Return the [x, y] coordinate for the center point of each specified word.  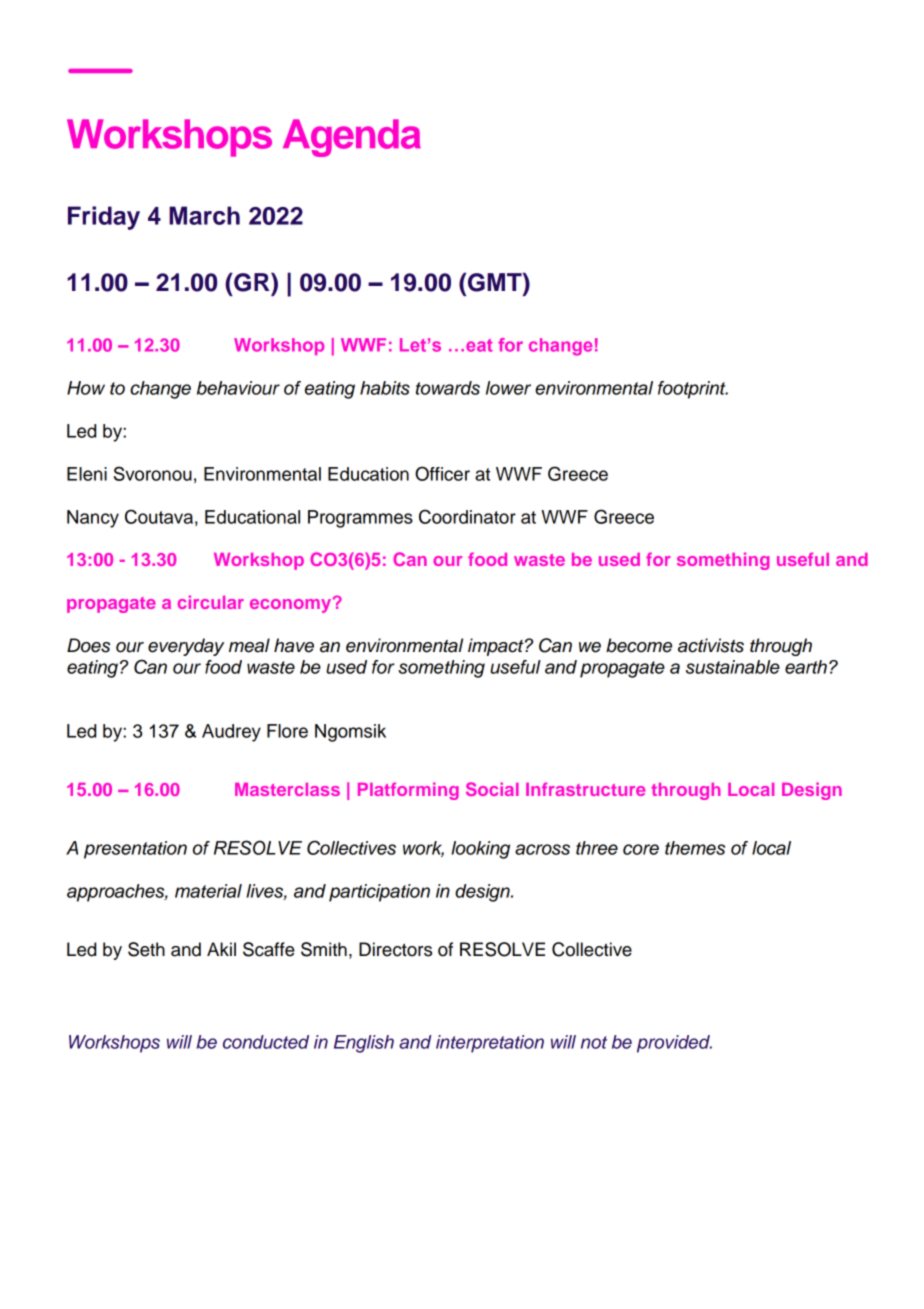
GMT [496, 283]
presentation [135, 850]
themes [695, 848]
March [204, 215]
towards [448, 388]
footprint [693, 390]
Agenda [352, 138]
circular [211, 602]
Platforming [408, 791]
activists [711, 645]
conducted [266, 1042]
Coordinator [467, 516]
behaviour [238, 388]
